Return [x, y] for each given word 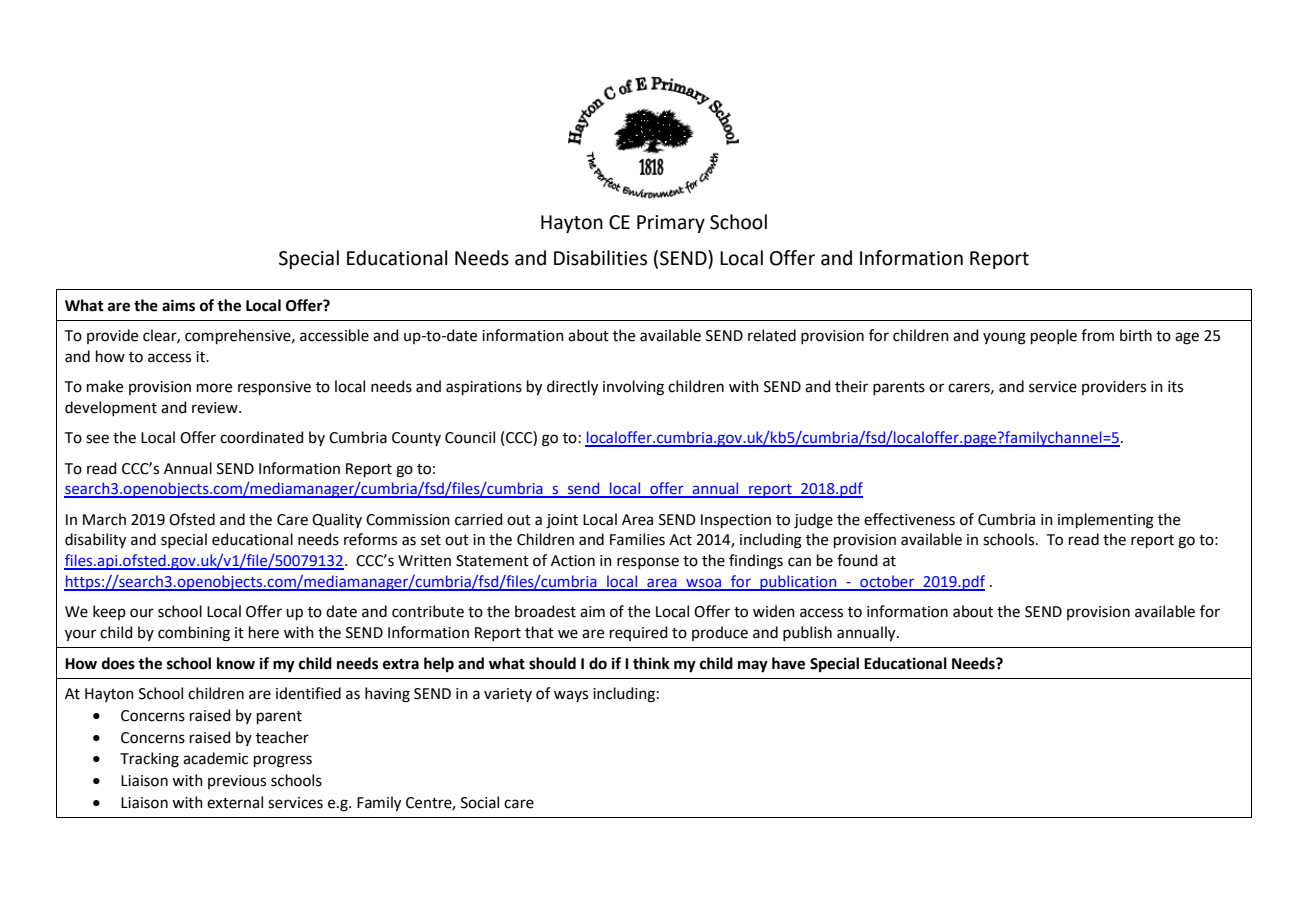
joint [562, 521]
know [236, 663]
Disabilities [600, 258]
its [1175, 387]
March [104, 519]
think [651, 663]
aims [178, 305]
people [1054, 336]
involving [633, 388]
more [214, 388]
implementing [1106, 521]
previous [237, 782]
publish [807, 633]
